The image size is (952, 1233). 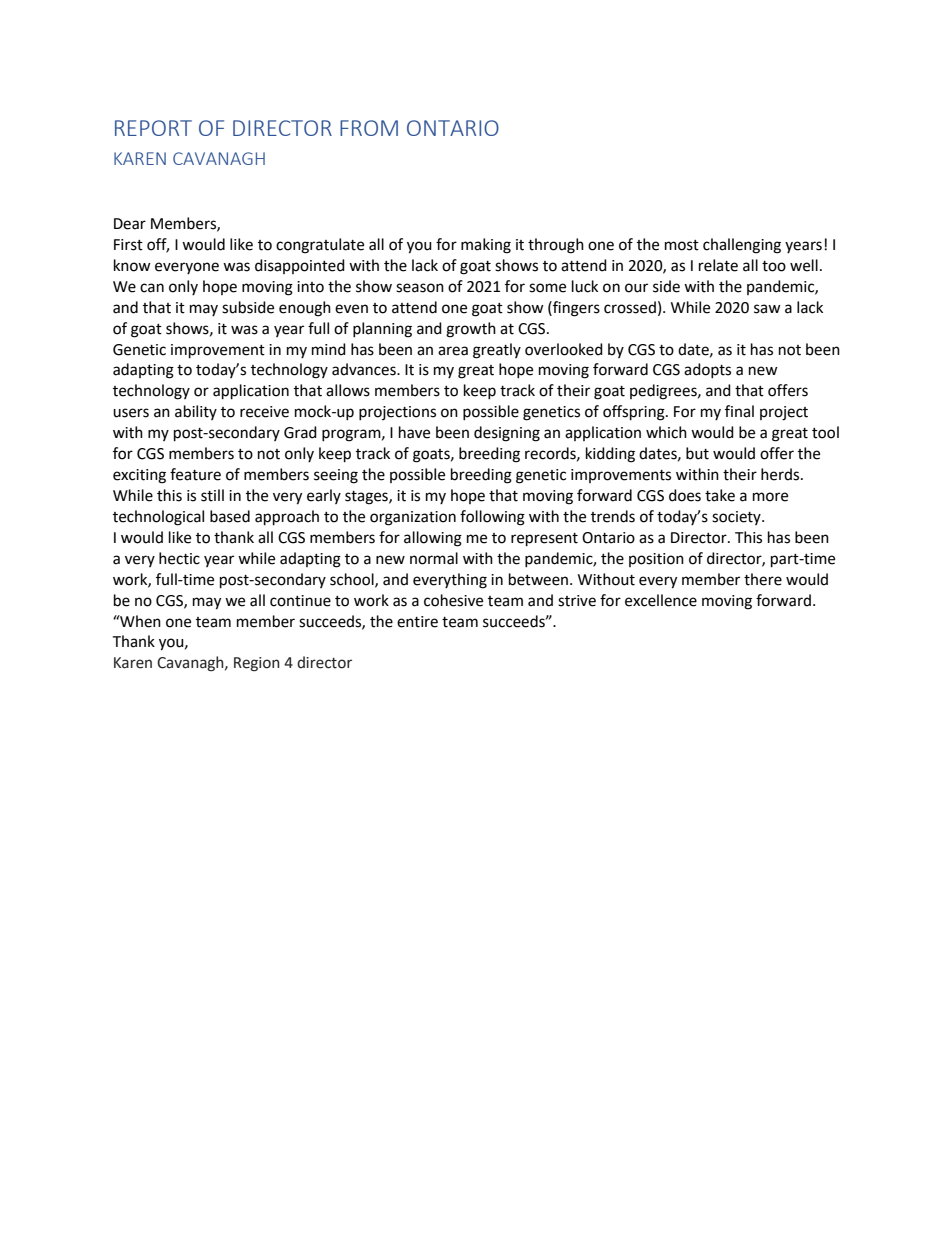 I want to click on entire, so click(x=417, y=622).
